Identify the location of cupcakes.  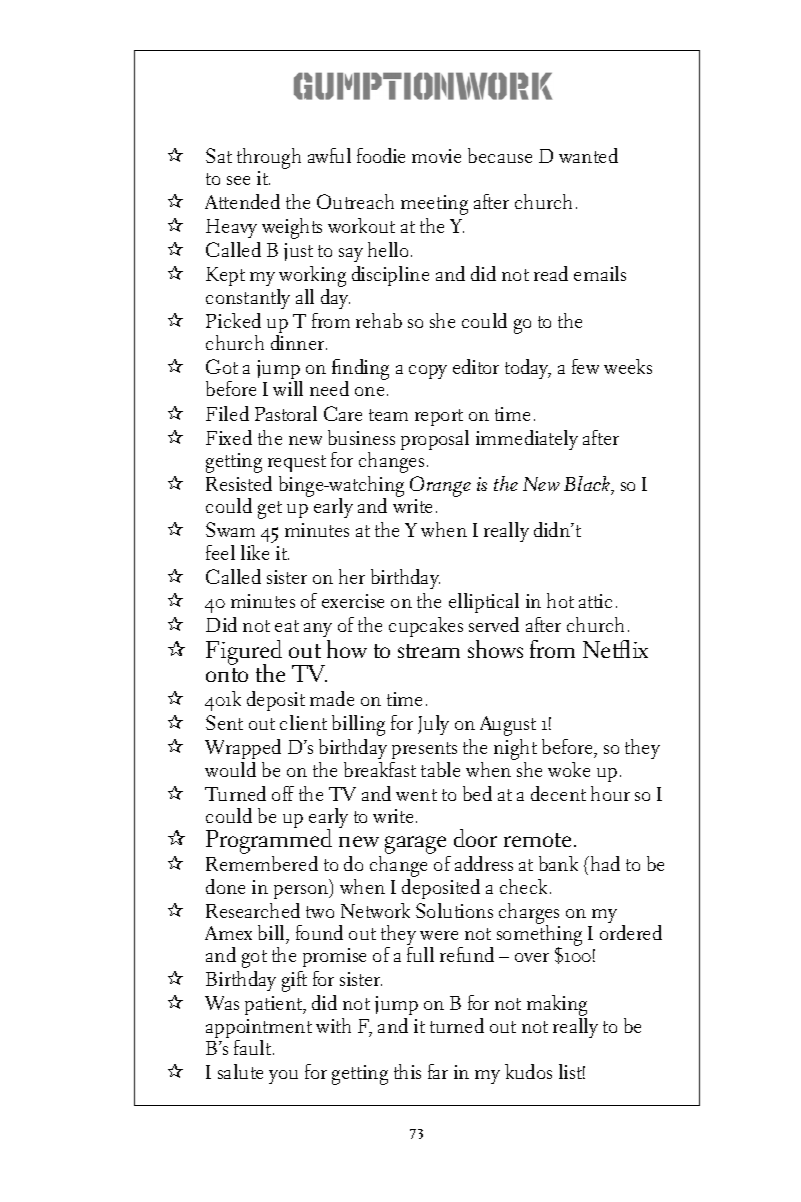
(426, 627).
